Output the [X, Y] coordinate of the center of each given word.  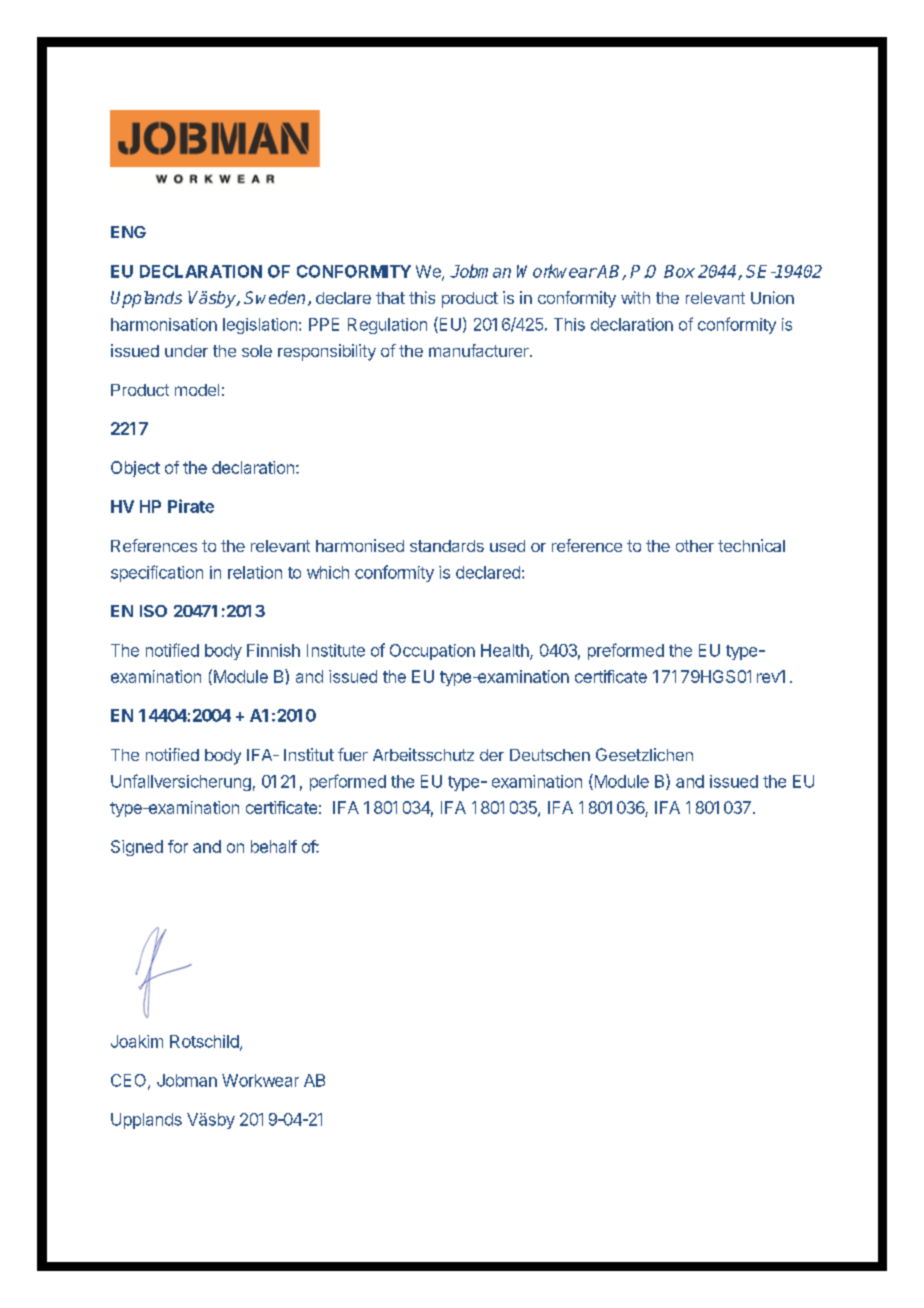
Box [679, 271]
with [635, 297]
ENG [128, 232]
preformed [626, 651]
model [197, 390]
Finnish [273, 650]
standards [447, 546]
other [695, 546]
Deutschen [550, 755]
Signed [137, 848]
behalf [274, 846]
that [390, 298]
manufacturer [480, 350]
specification [157, 573]
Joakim [137, 1041]
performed [348, 782]
